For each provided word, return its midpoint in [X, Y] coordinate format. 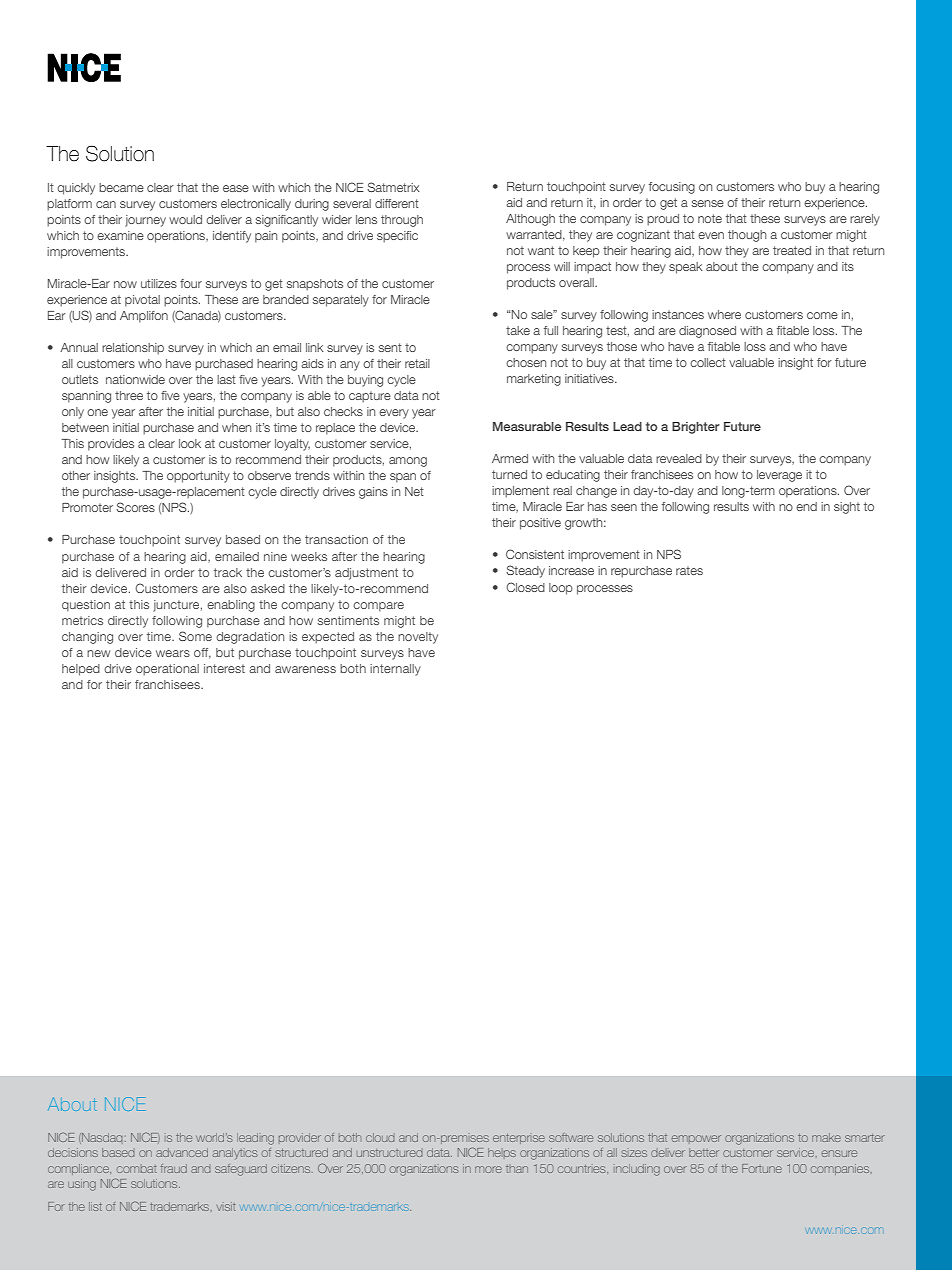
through [402, 221]
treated [792, 250]
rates [689, 570]
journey [145, 221]
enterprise [519, 1139]
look [190, 443]
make [826, 1137]
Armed [510, 458]
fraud [174, 1168]
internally [395, 670]
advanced [182, 1152]
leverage [779, 476]
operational [167, 670]
